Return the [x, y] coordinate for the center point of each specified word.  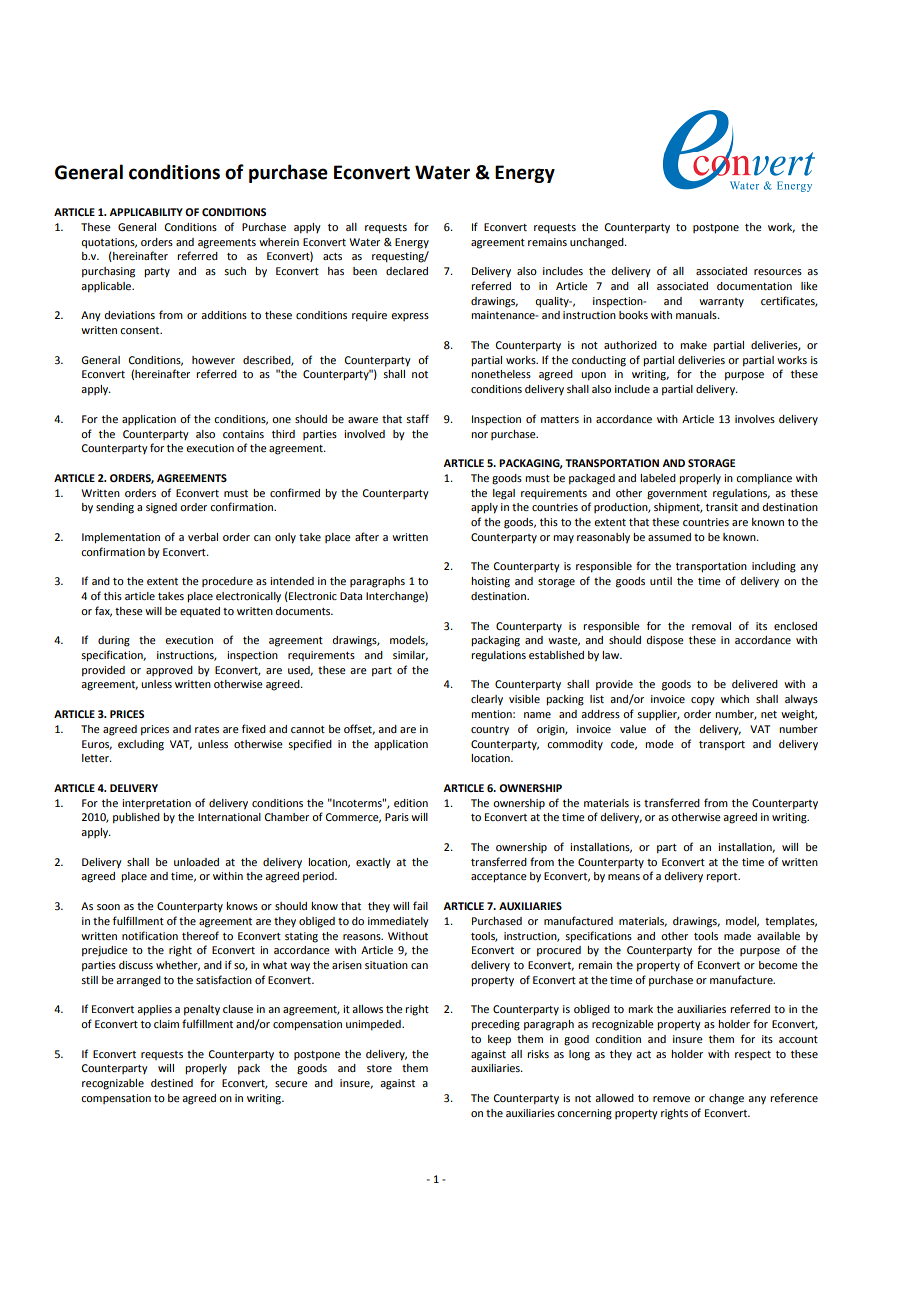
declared [407, 271]
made [737, 936]
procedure [227, 582]
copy [703, 701]
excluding [141, 745]
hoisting [490, 582]
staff [417, 418]
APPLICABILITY [146, 212]
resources [778, 272]
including [774, 567]
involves [755, 419]
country [490, 731]
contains [243, 434]
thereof [200, 935]
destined [172, 1083]
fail [420, 905]
